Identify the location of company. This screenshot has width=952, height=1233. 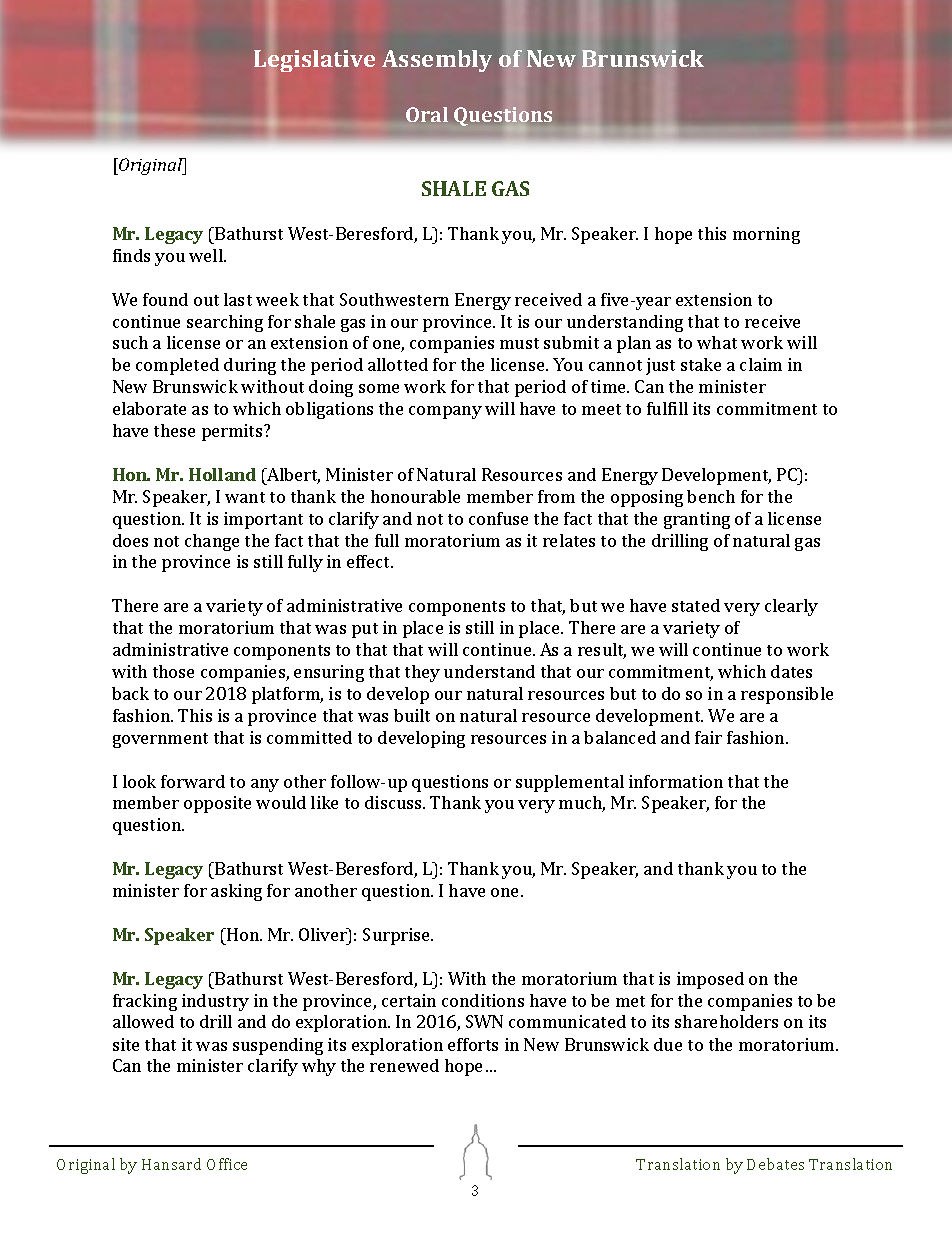
(445, 412).
